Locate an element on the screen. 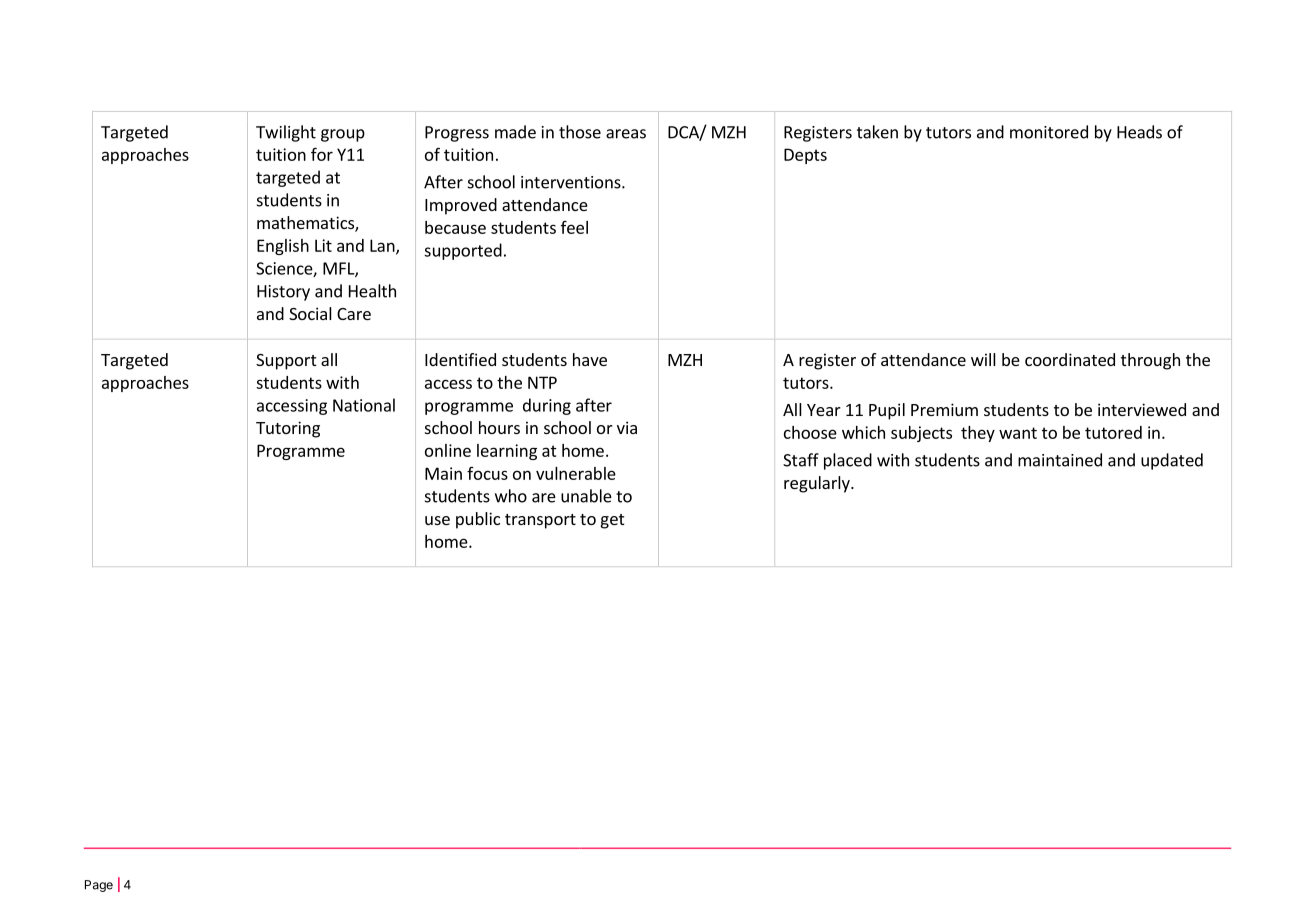 This screenshot has width=1309, height=924. Twilight is located at coordinates (286, 133).
